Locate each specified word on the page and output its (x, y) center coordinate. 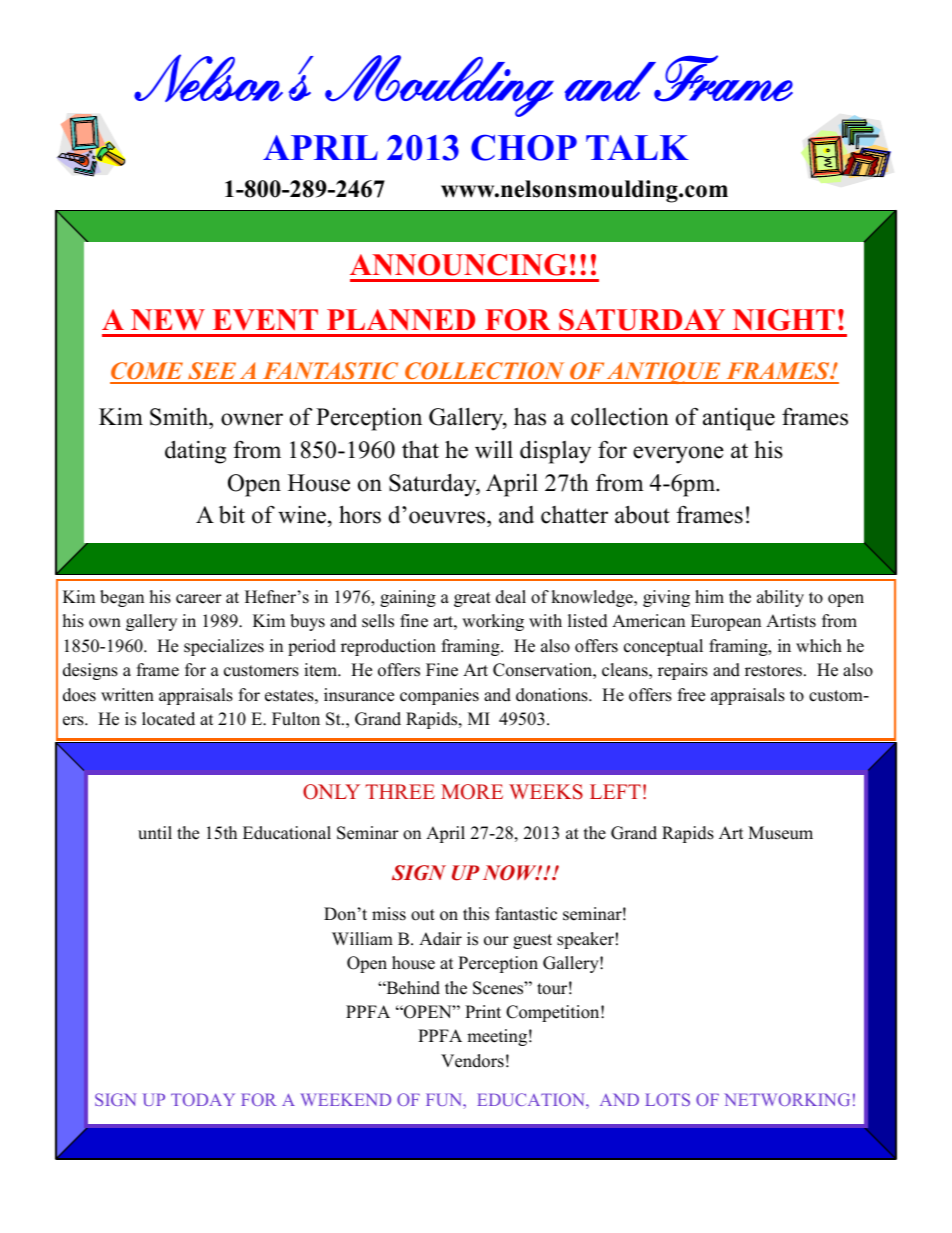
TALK (637, 147)
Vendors (472, 1061)
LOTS (667, 1099)
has (530, 417)
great (472, 599)
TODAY (203, 1099)
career (199, 599)
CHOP (524, 148)
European (726, 622)
